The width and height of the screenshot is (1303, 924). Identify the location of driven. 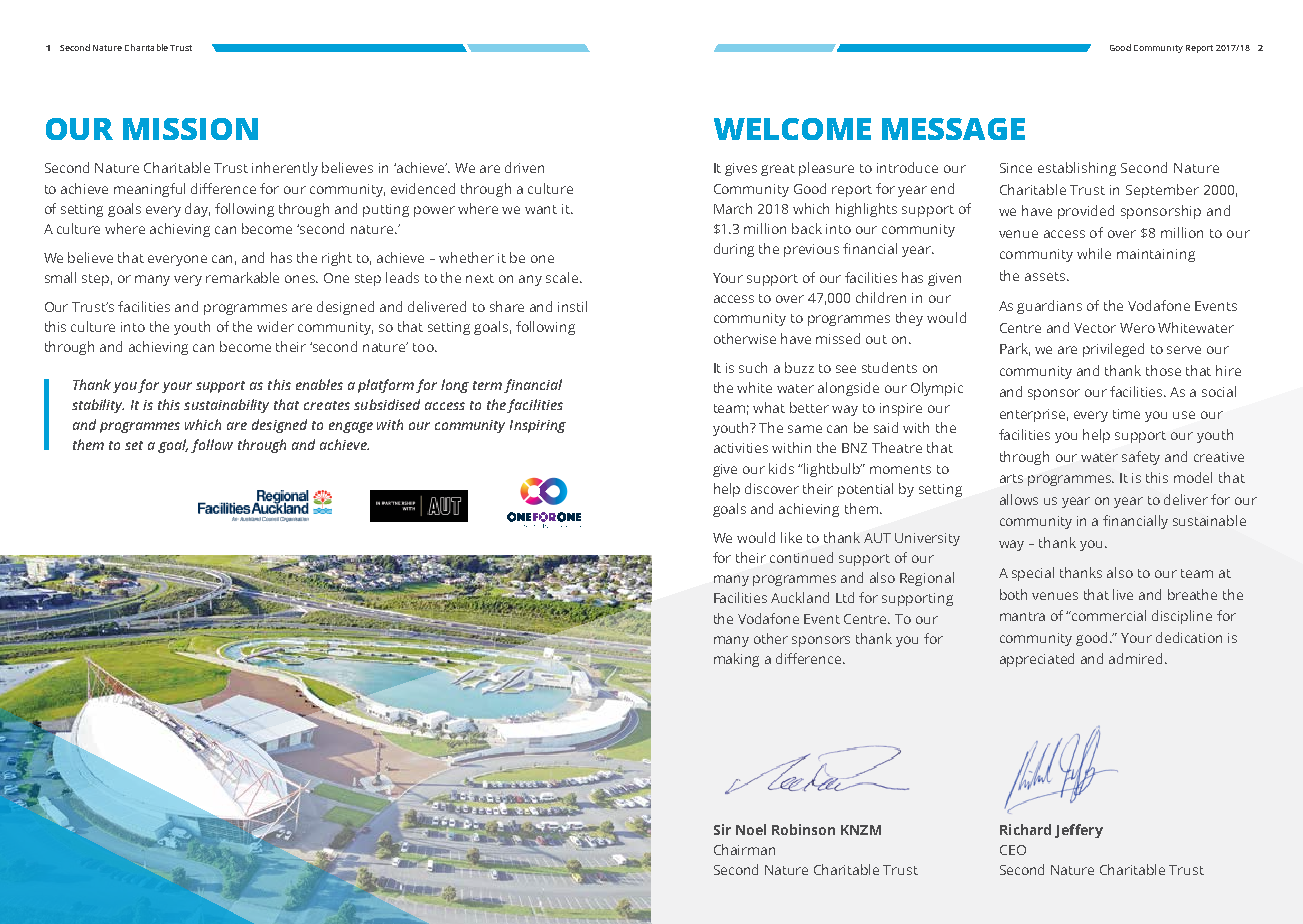
(524, 167).
